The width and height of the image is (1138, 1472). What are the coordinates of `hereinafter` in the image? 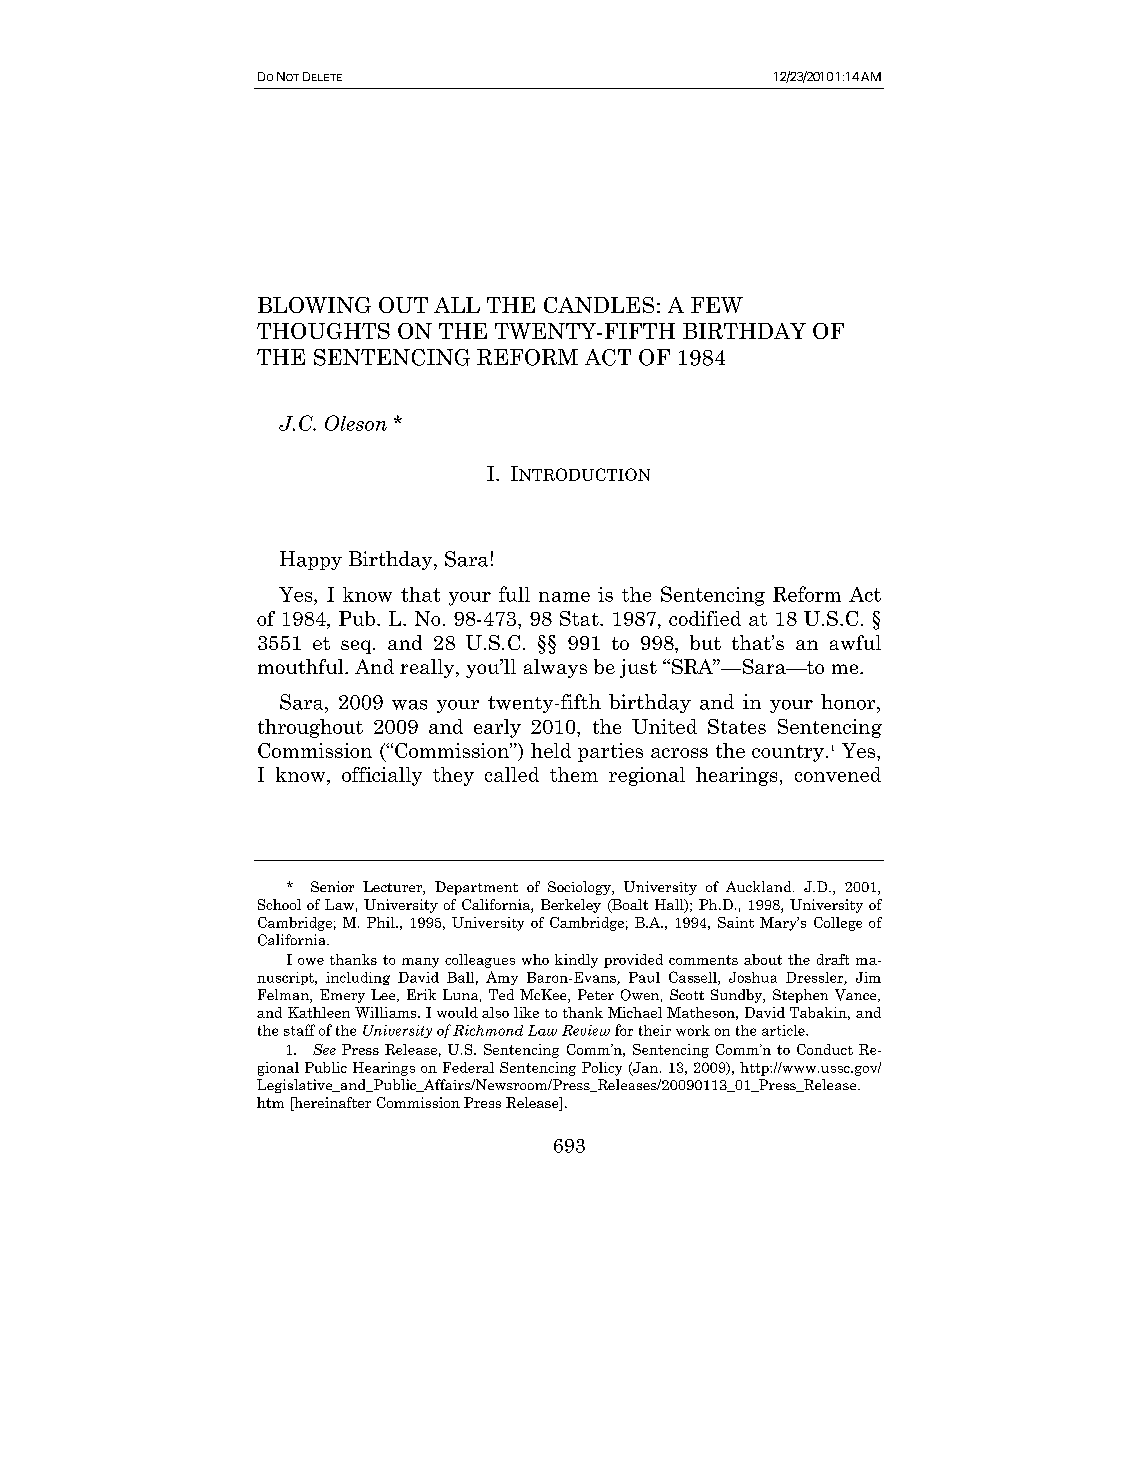 It's located at (331, 1104).
